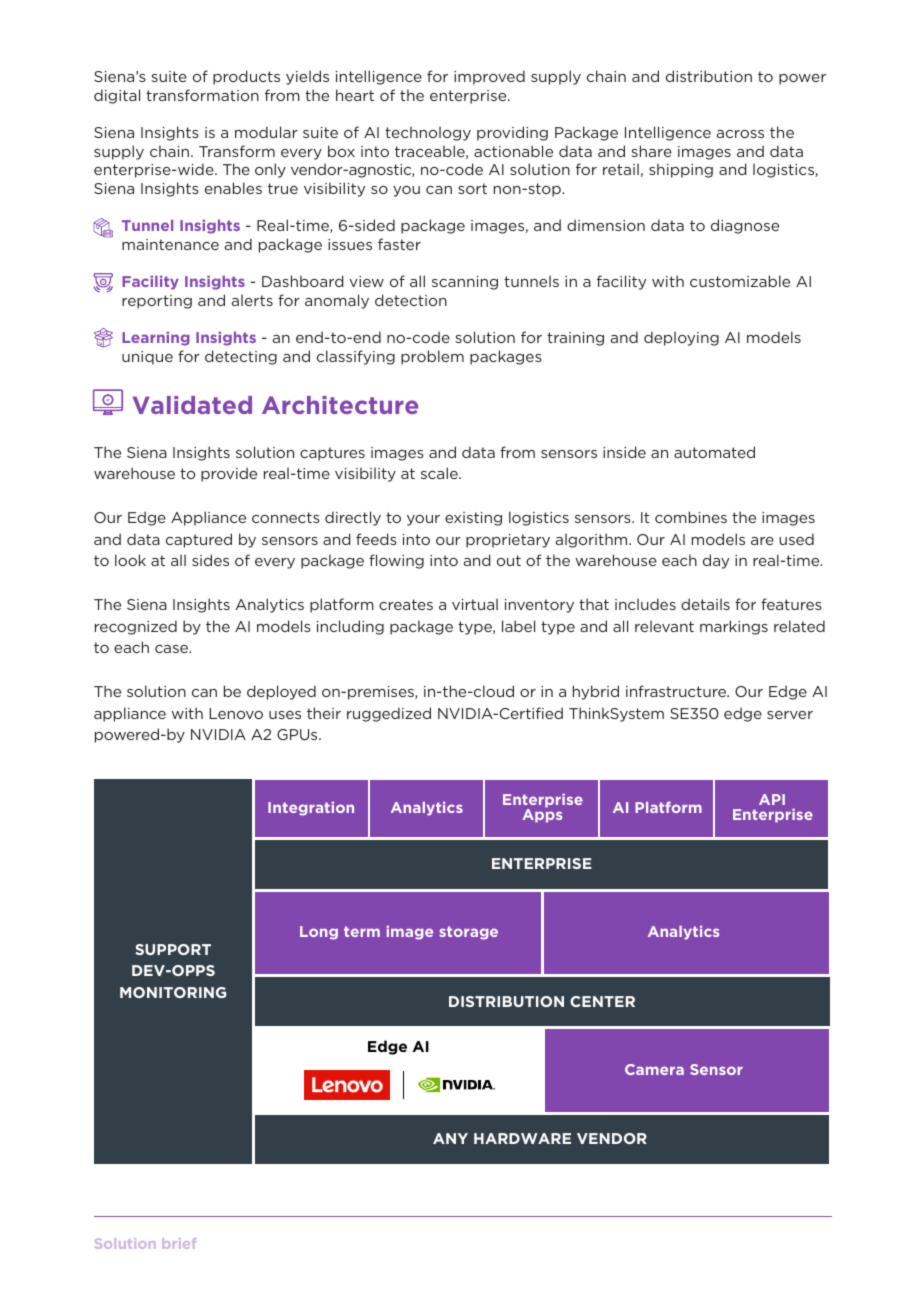  Describe the element at coordinates (681, 338) in the screenshot. I see `deploying` at that location.
